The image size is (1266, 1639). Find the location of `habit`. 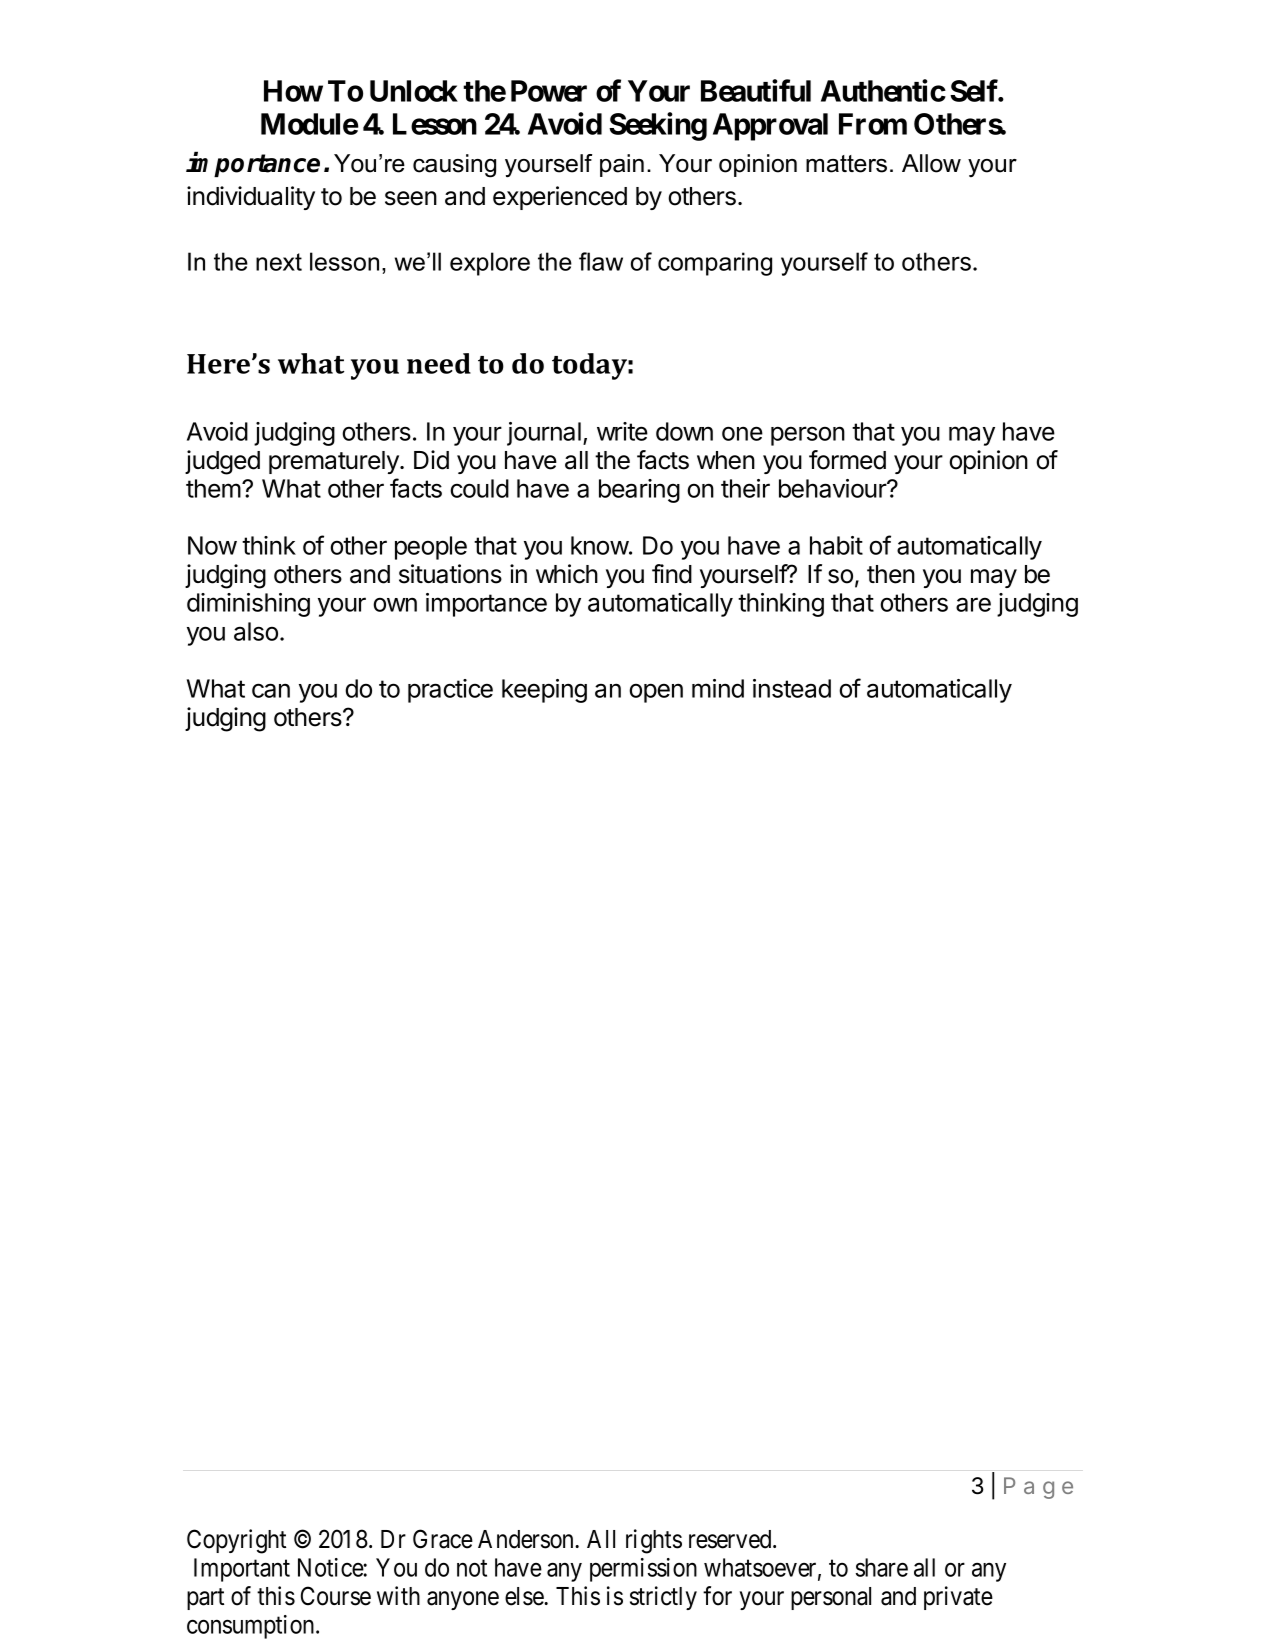

habit is located at coordinates (836, 545).
